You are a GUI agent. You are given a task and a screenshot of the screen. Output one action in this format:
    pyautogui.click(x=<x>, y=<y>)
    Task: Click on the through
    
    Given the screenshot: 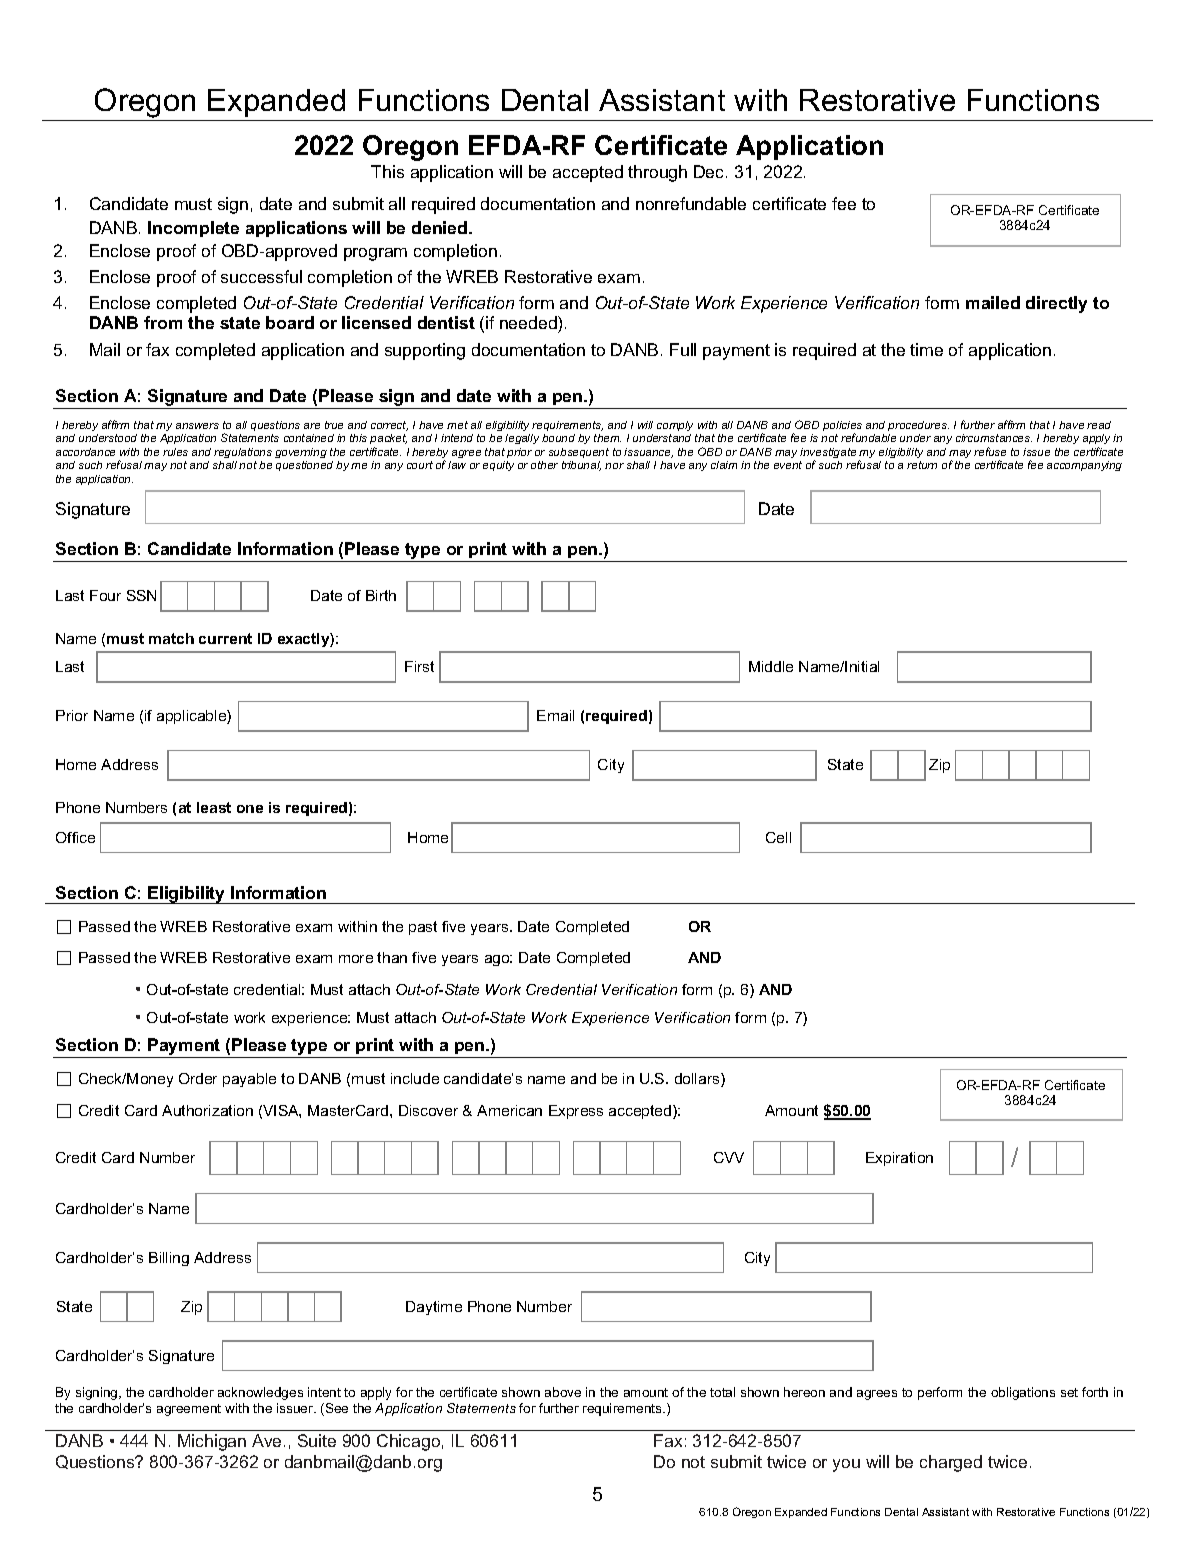 What is the action you would take?
    pyautogui.click(x=657, y=173)
